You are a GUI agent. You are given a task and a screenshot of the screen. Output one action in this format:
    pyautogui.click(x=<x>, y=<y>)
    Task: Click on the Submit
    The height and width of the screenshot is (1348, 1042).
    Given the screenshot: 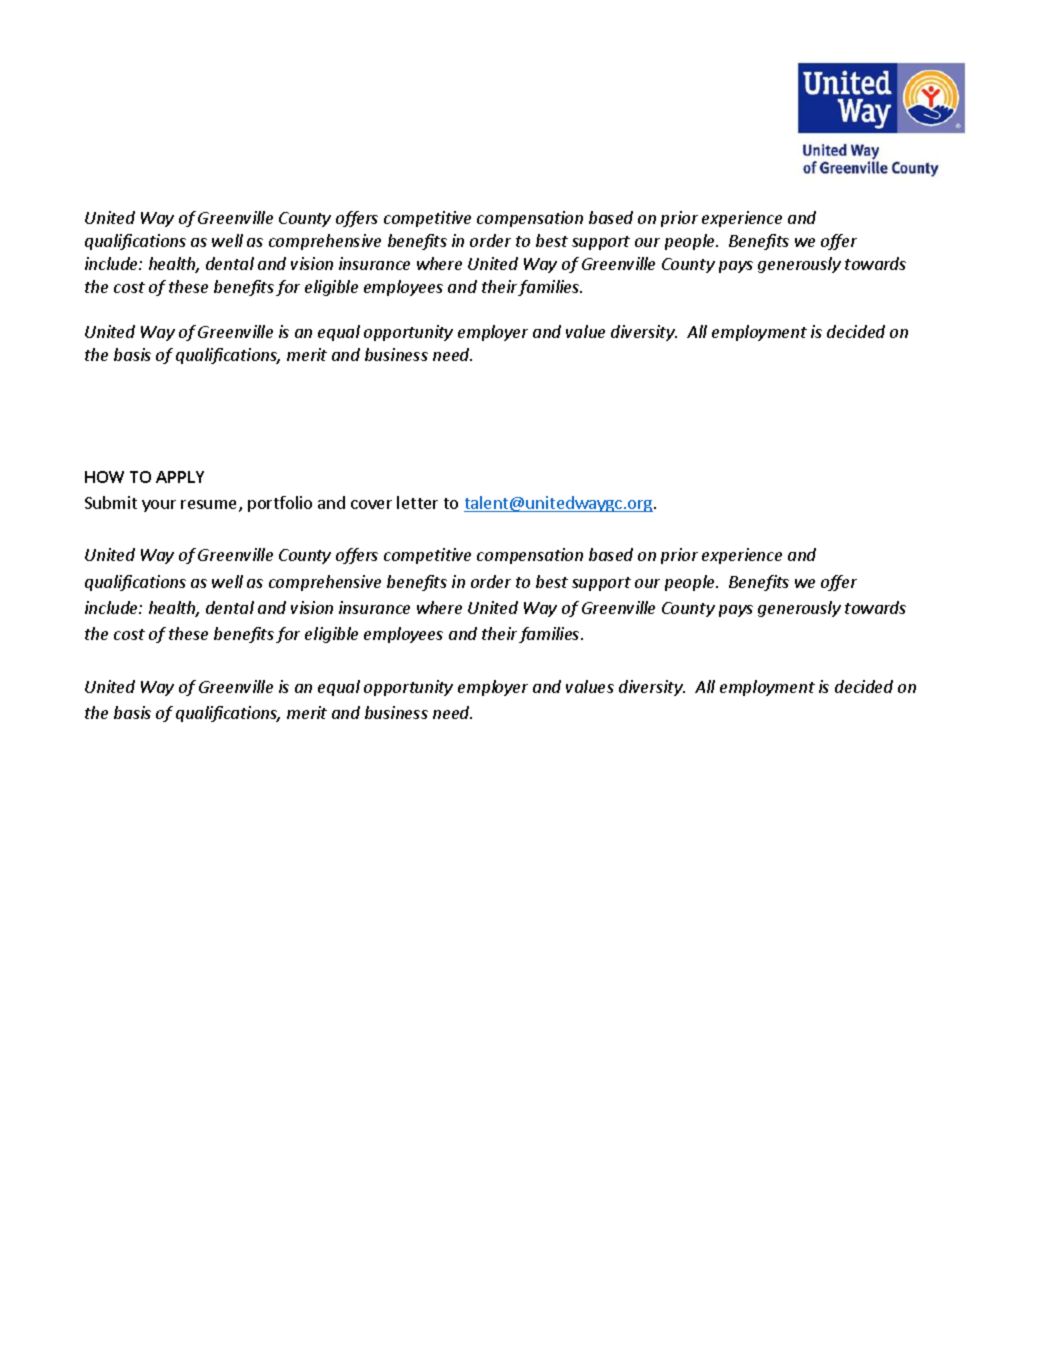 What is the action you would take?
    pyautogui.click(x=111, y=502)
